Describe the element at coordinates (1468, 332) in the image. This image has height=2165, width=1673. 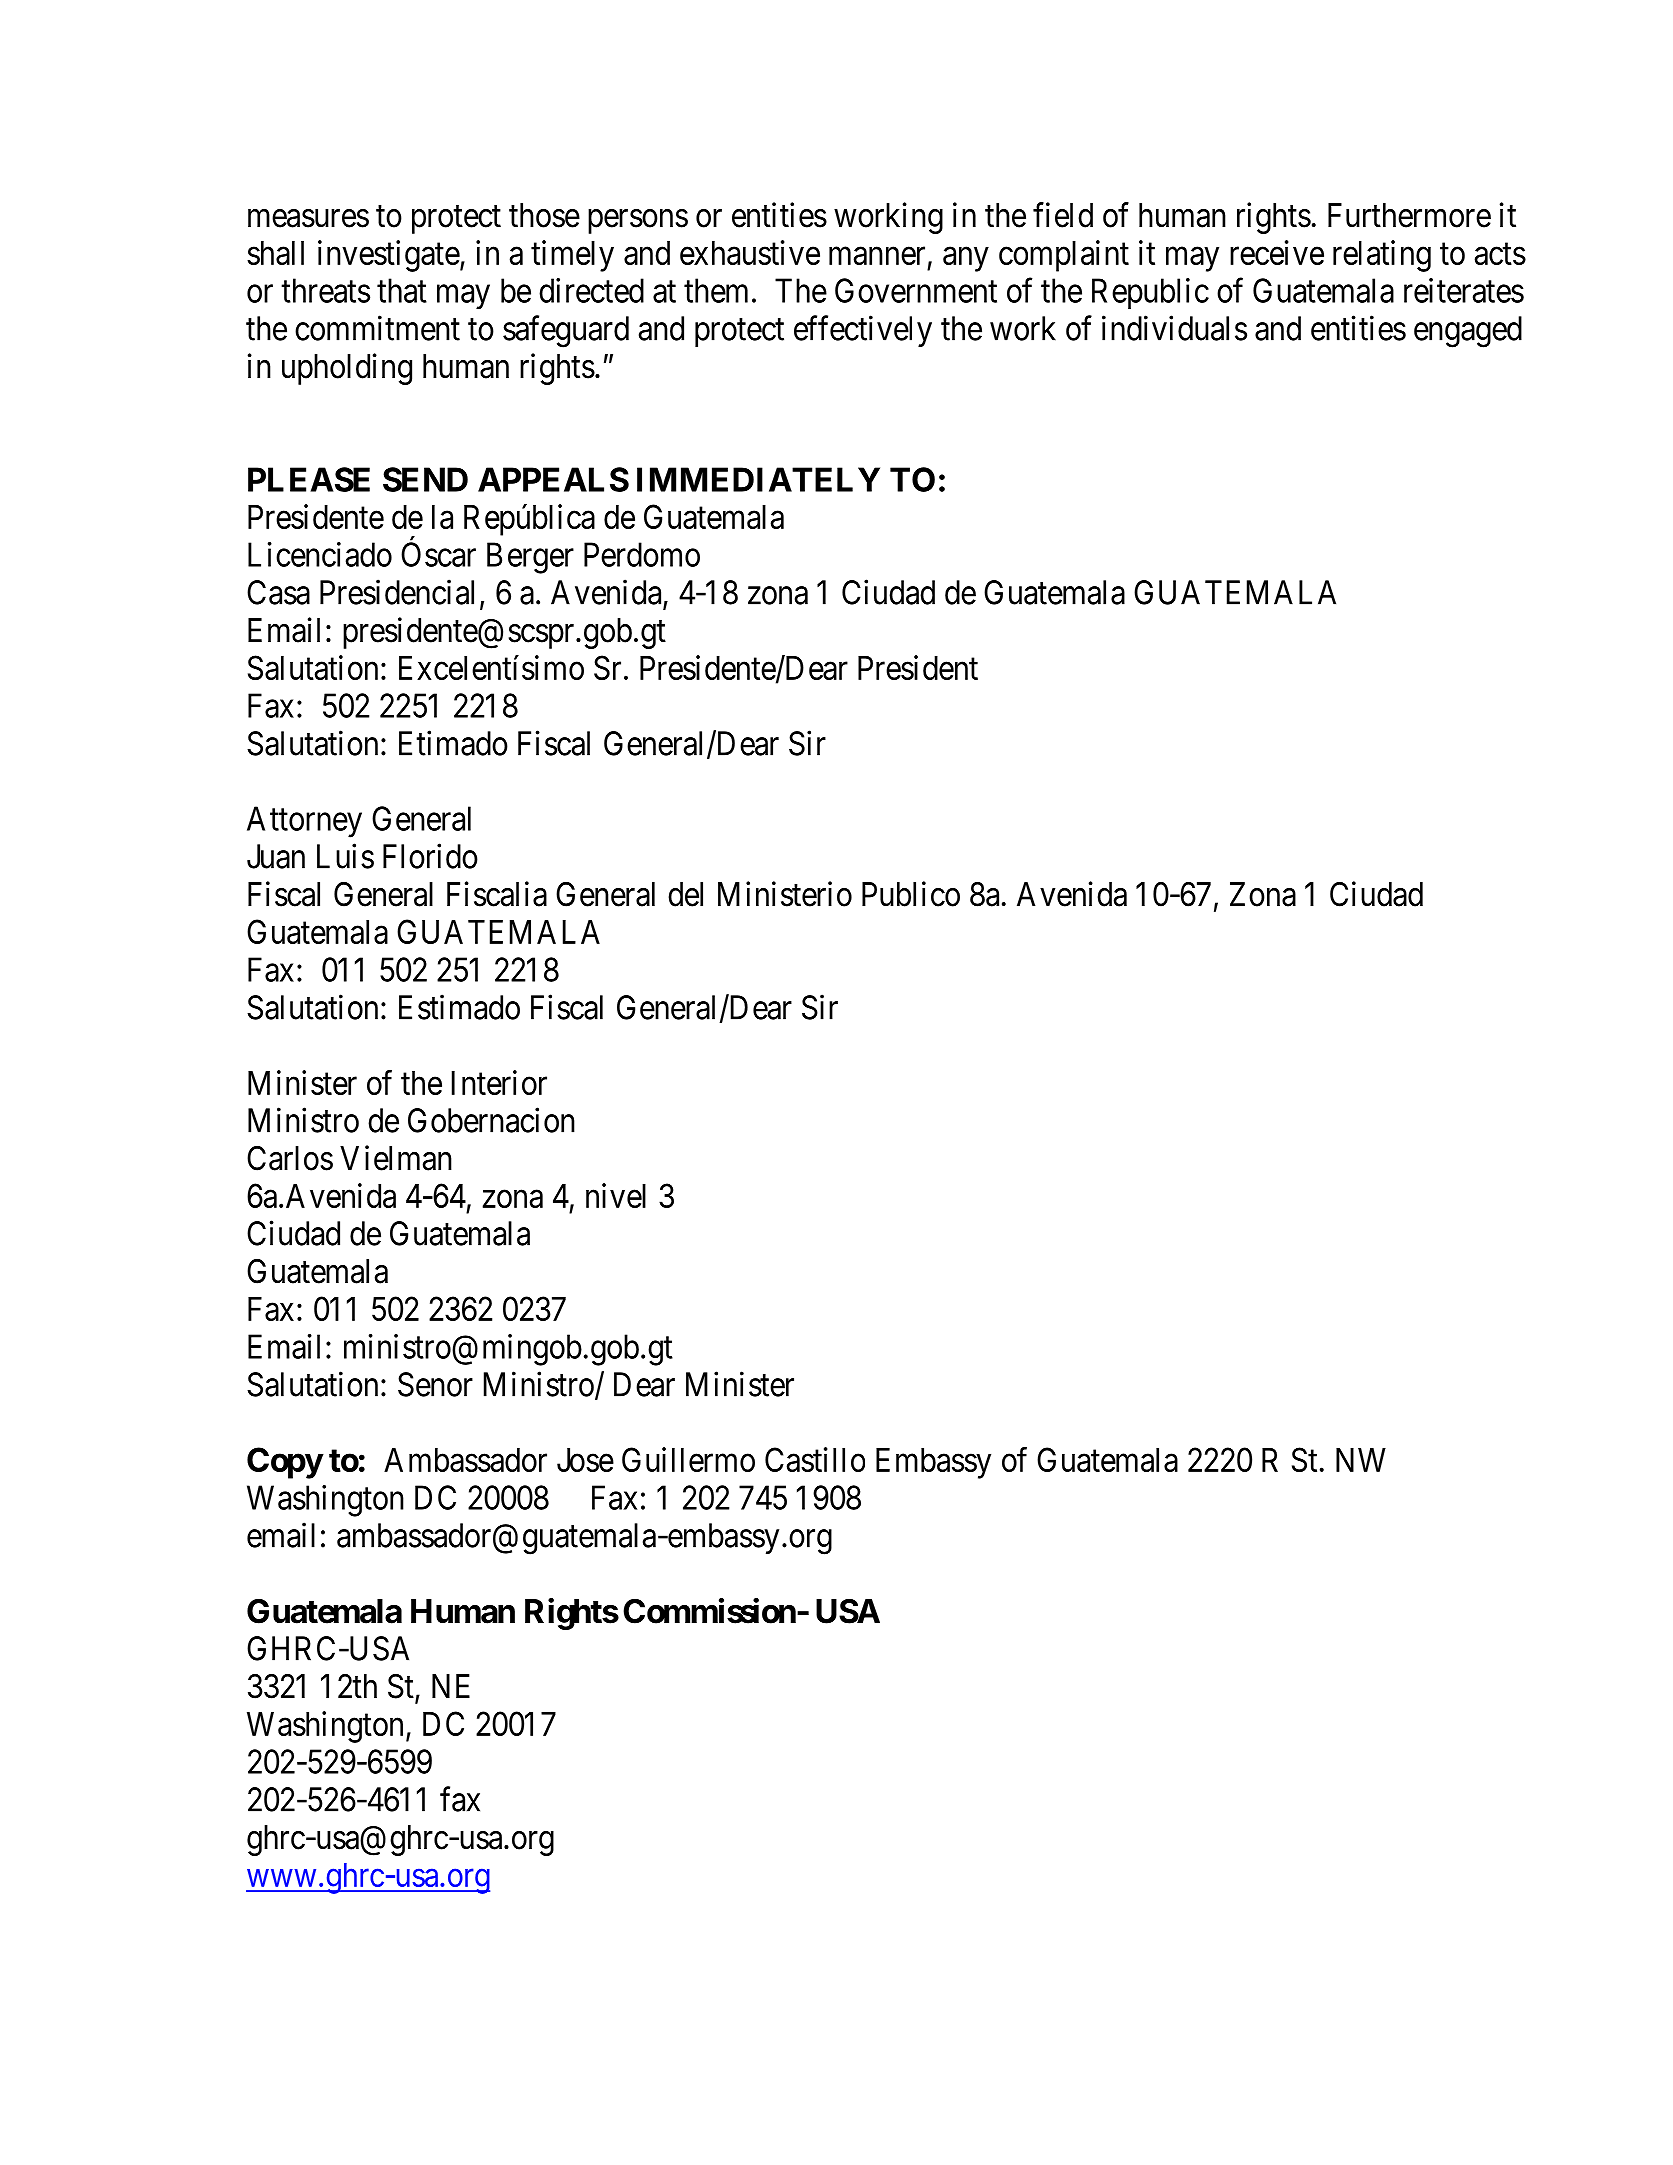
I see `engaged` at that location.
